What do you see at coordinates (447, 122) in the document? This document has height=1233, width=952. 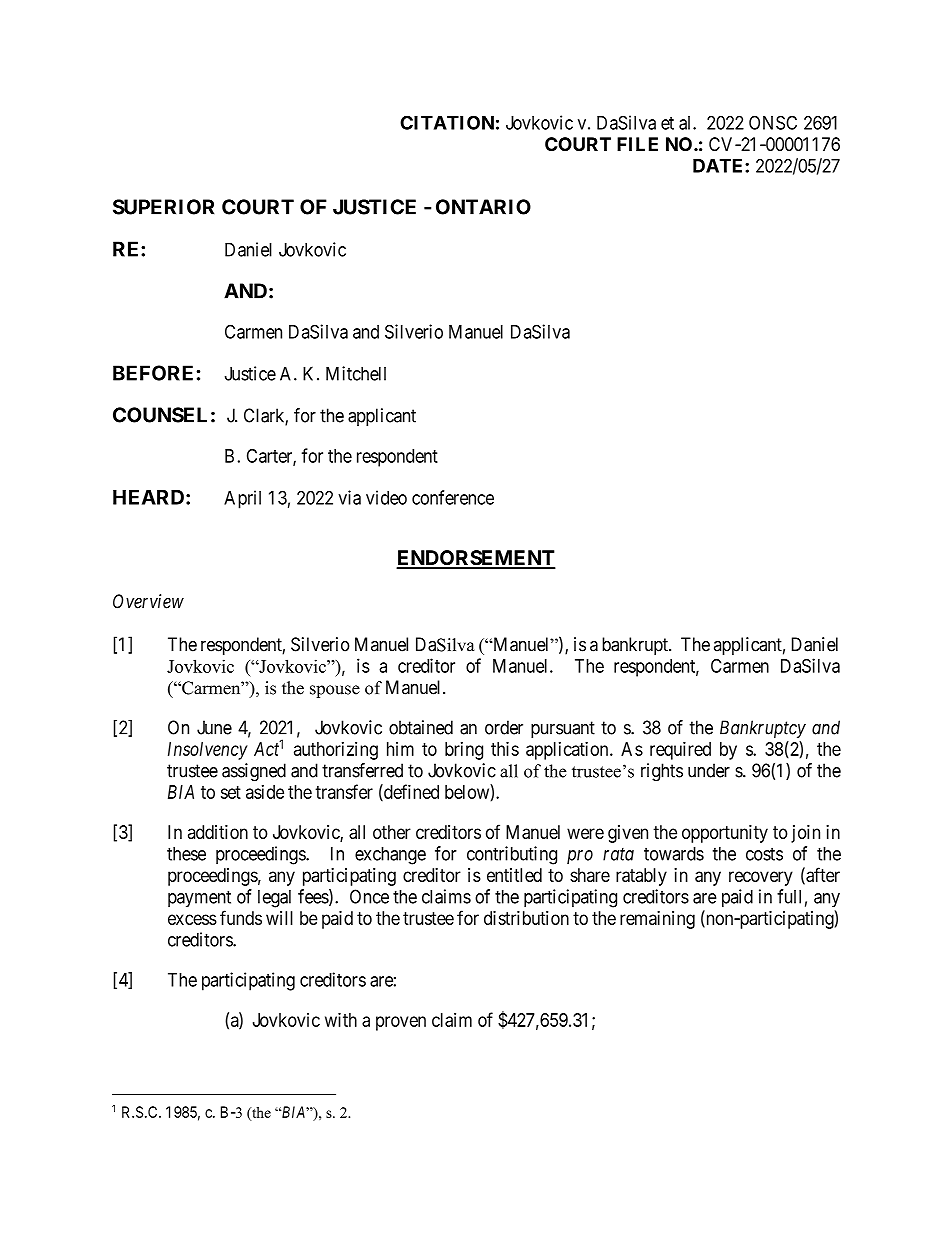 I see `CITATION` at bounding box center [447, 122].
